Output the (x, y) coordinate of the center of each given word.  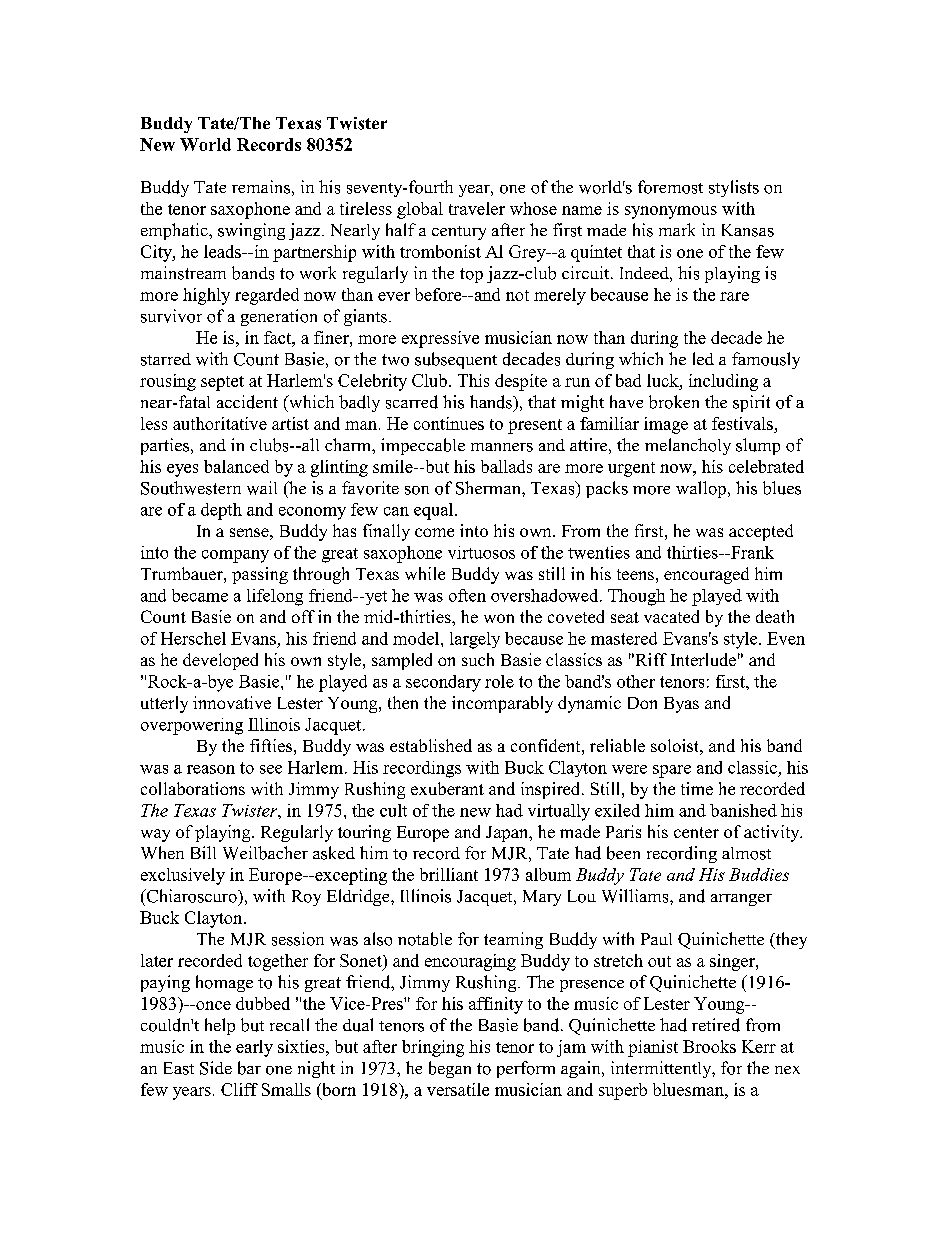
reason (211, 769)
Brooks (709, 1046)
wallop (701, 489)
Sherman (489, 488)
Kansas (748, 230)
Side (216, 1068)
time (697, 788)
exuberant (447, 788)
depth (221, 511)
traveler (477, 208)
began (450, 1069)
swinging (251, 231)
